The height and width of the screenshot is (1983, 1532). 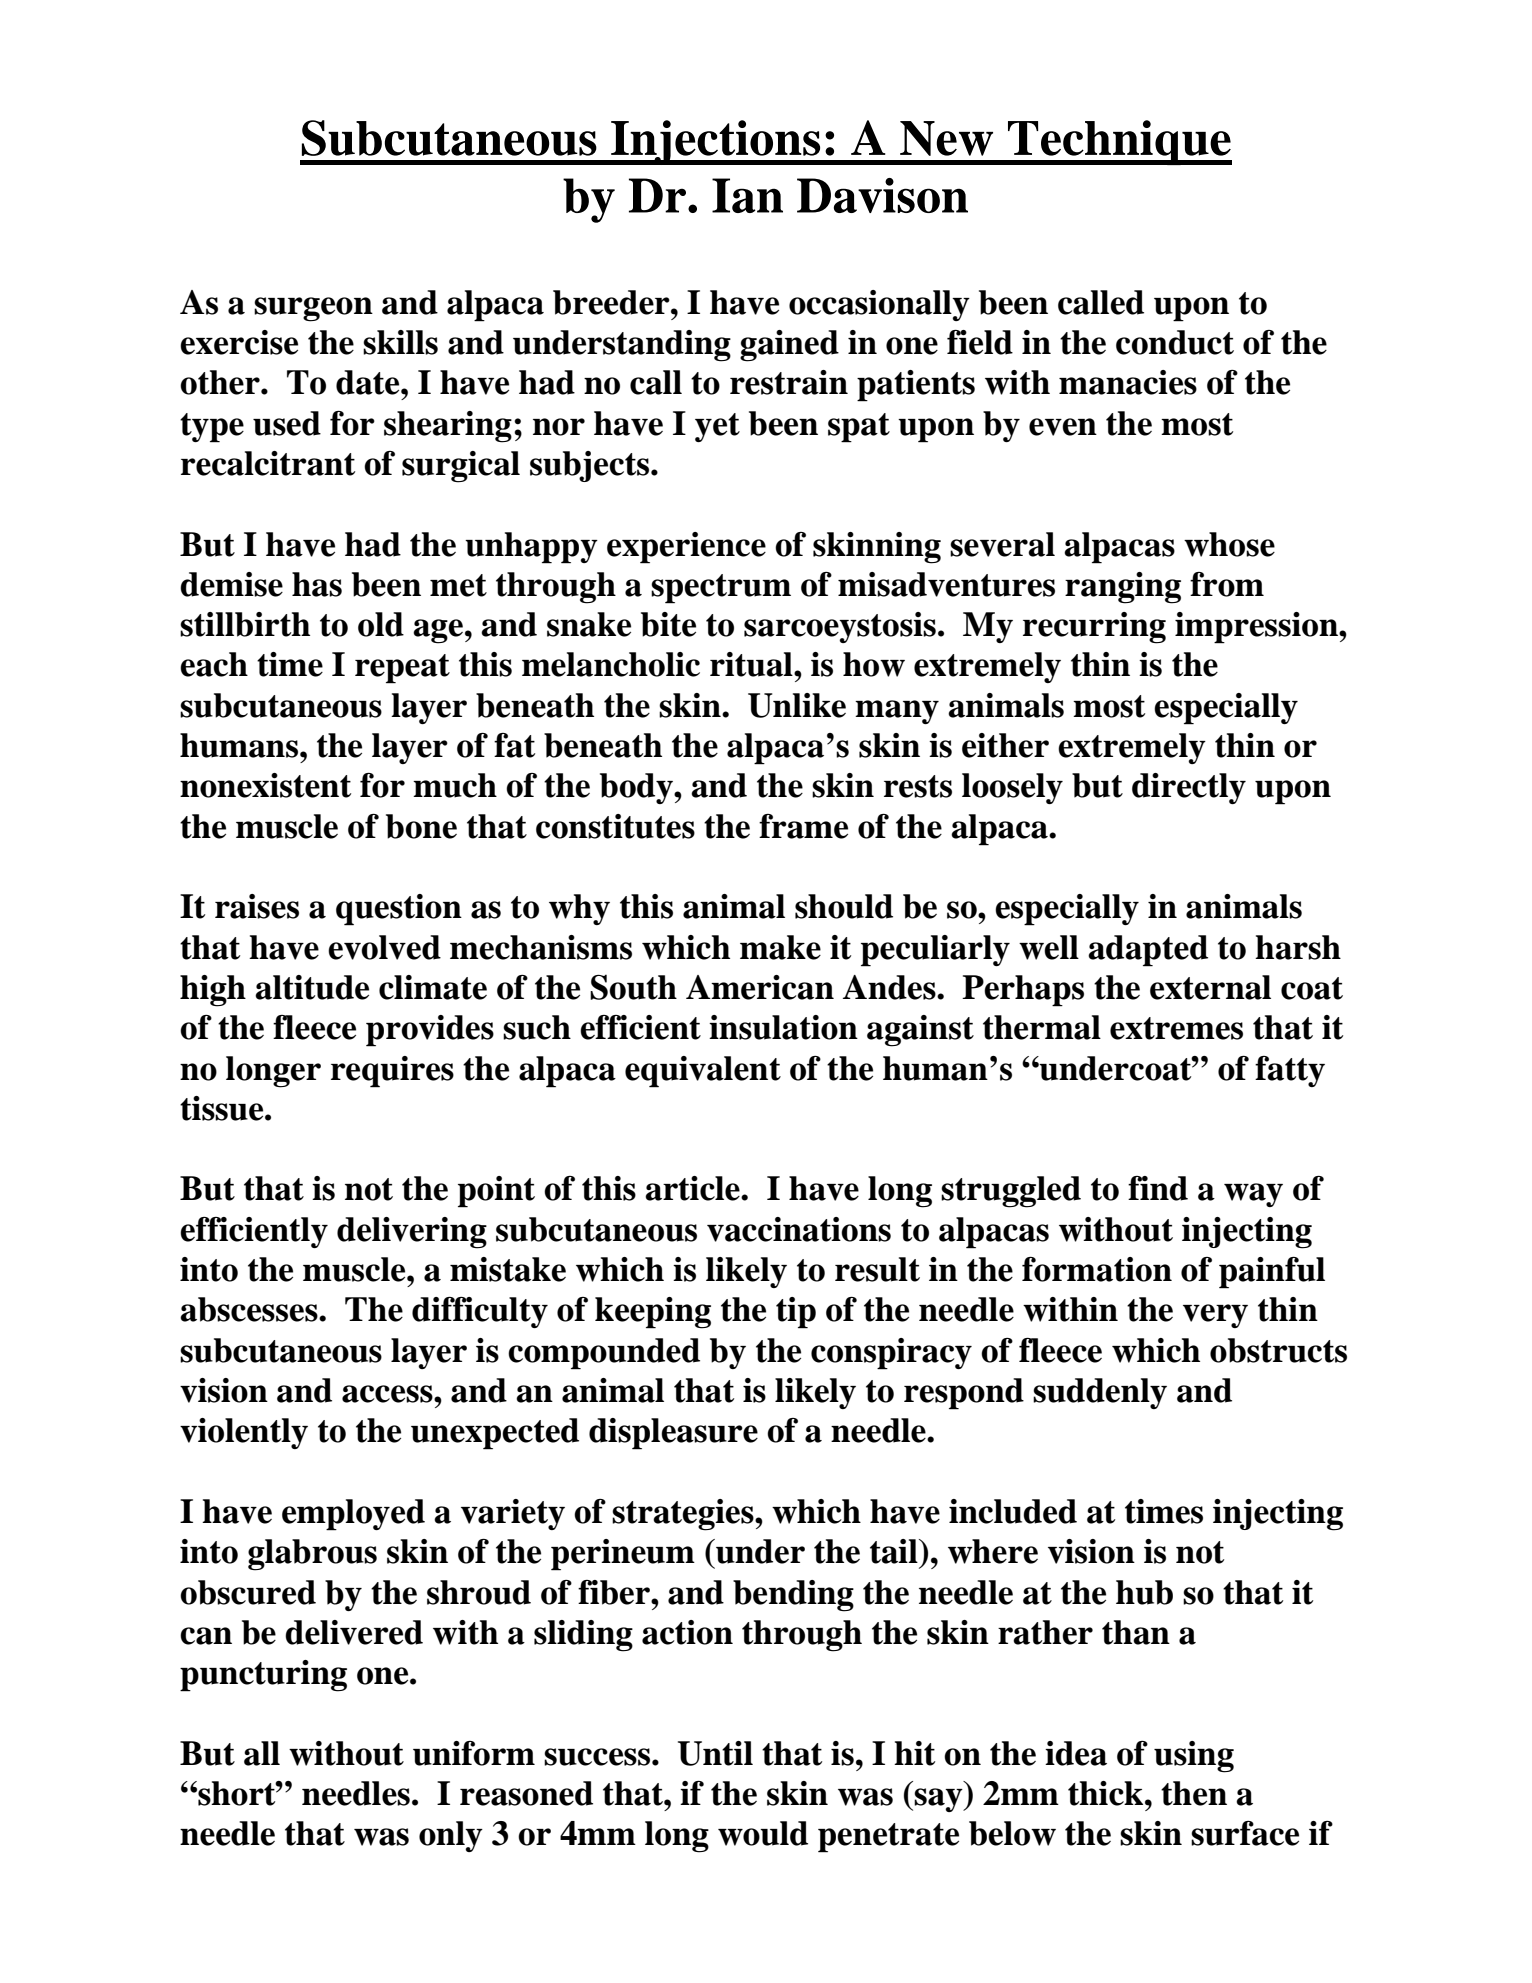 I want to click on Ian, so click(x=747, y=195).
